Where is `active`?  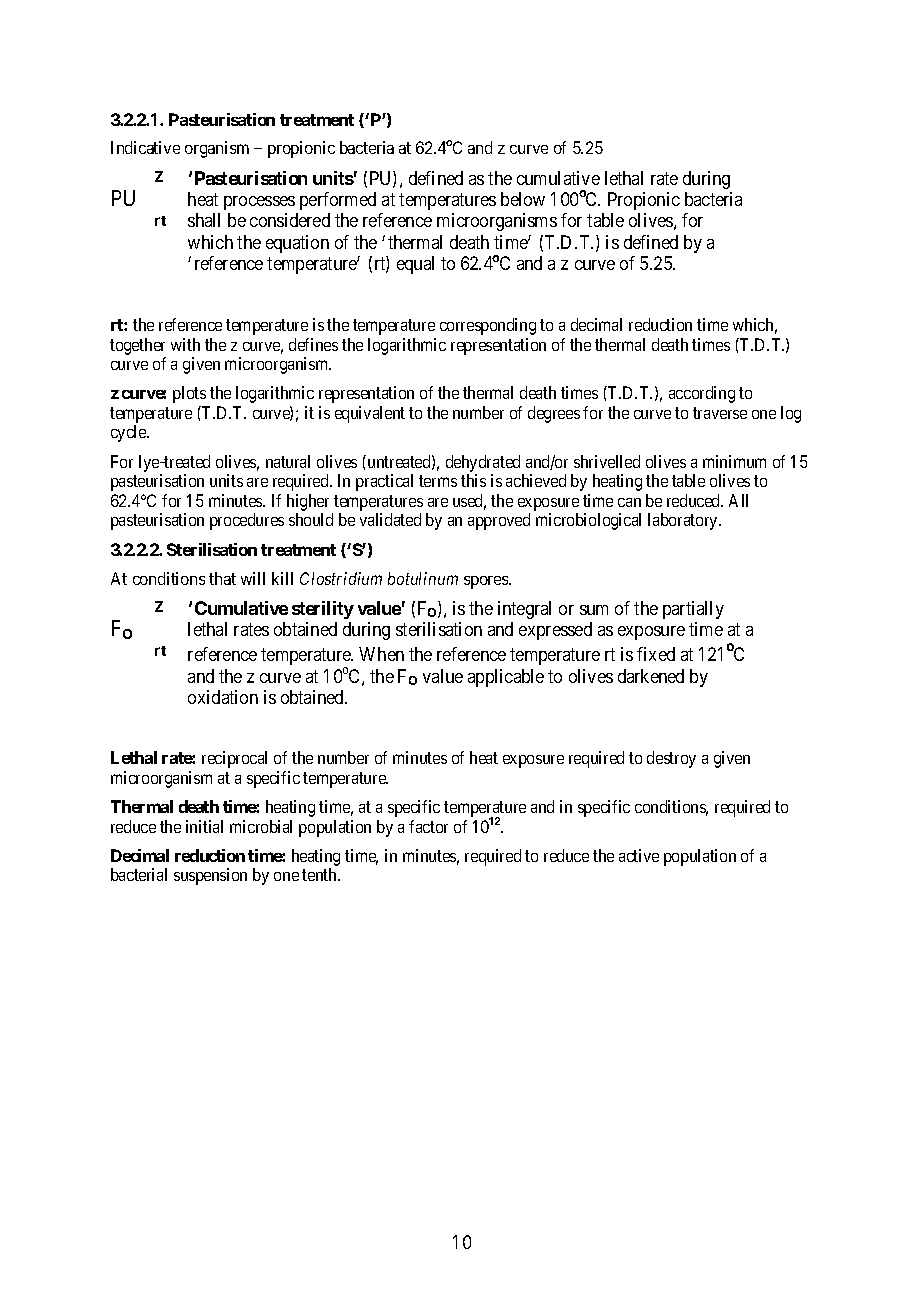 active is located at coordinates (639, 855).
